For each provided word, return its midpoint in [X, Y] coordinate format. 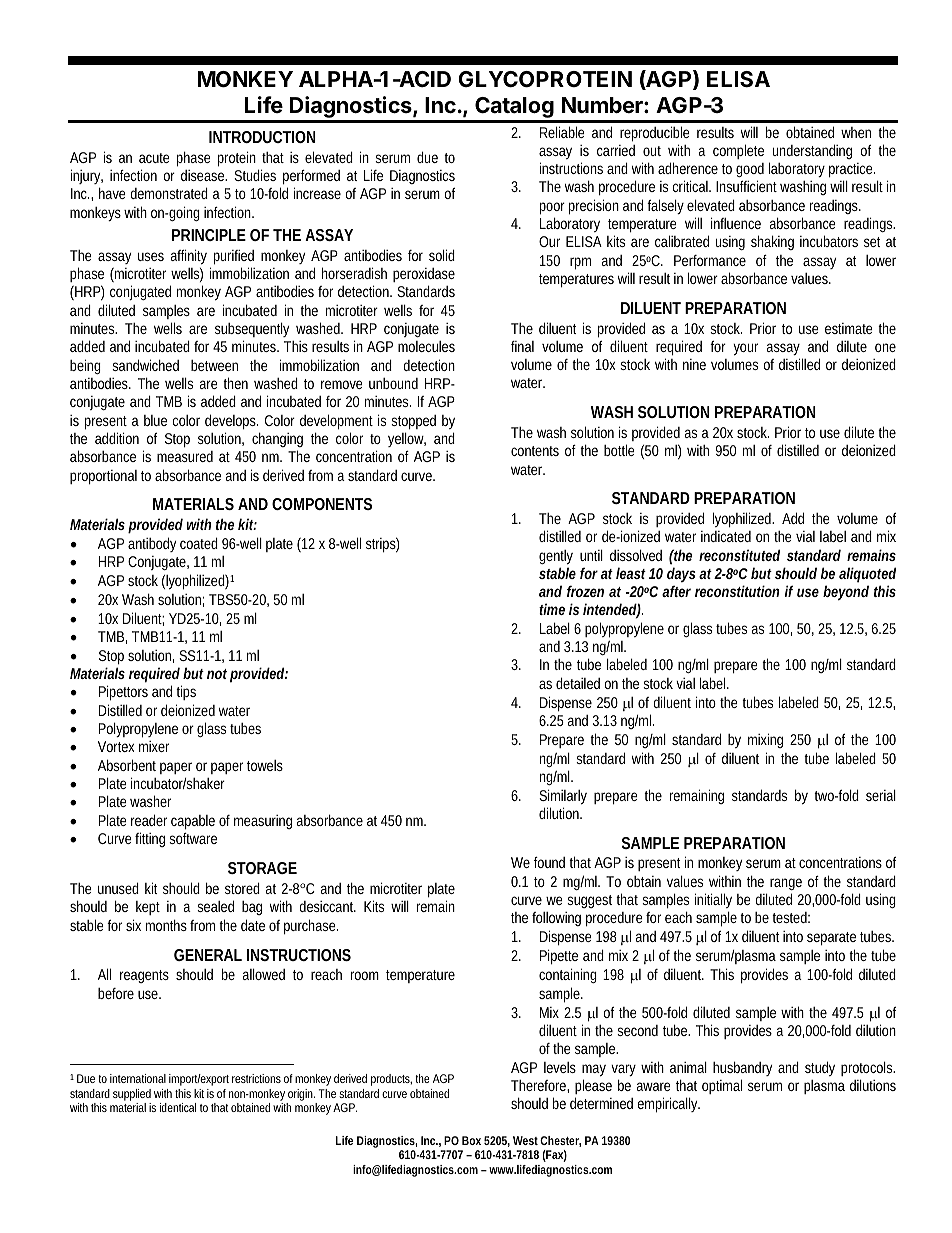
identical [178, 1107]
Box [471, 1140]
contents [535, 451]
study [820, 1068]
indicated [726, 536]
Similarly [563, 797]
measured [185, 456]
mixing [765, 740]
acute [154, 158]
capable [193, 822]
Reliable [562, 132]
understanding [812, 151]
